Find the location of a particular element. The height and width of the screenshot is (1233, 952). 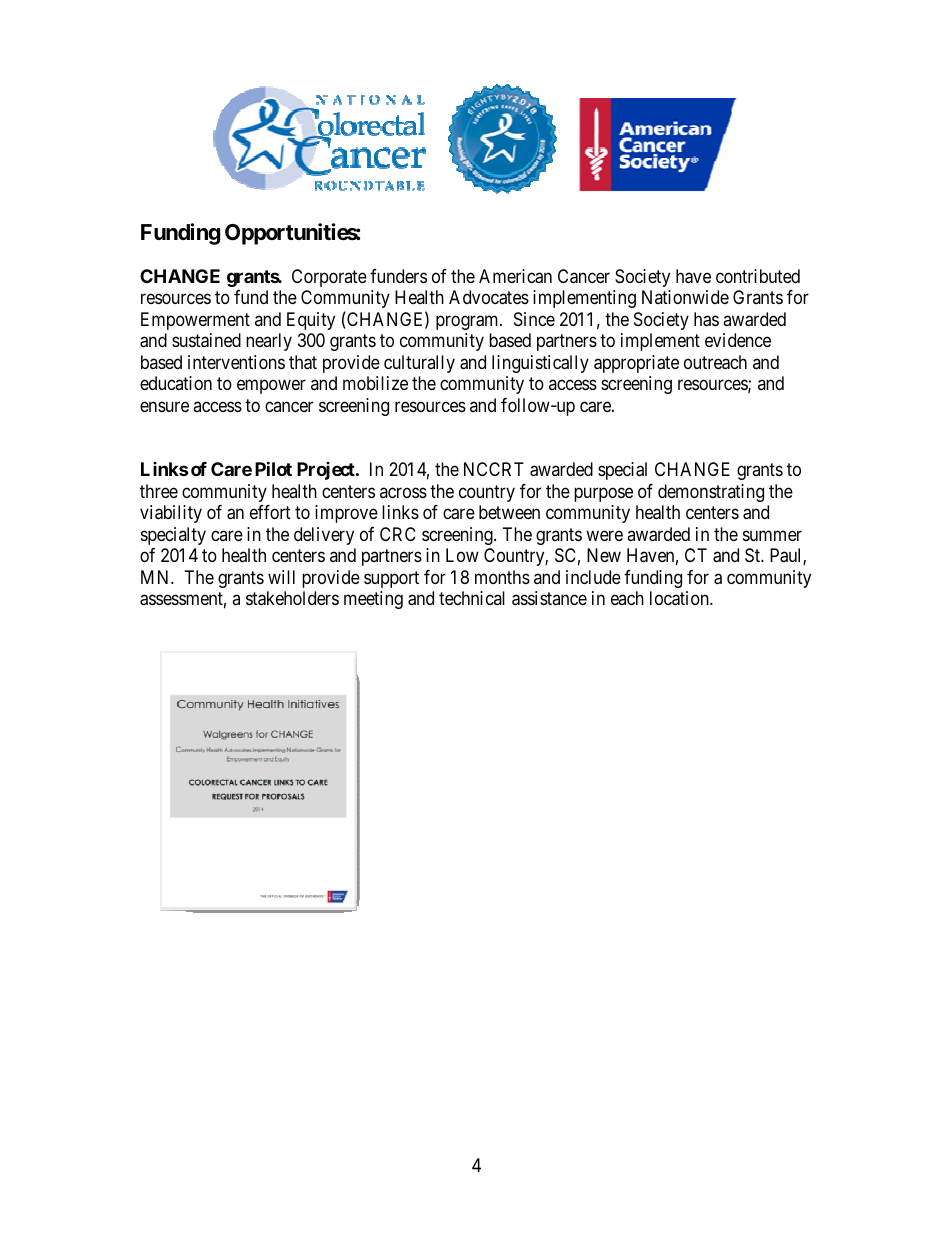

demonstrating is located at coordinates (711, 493).
